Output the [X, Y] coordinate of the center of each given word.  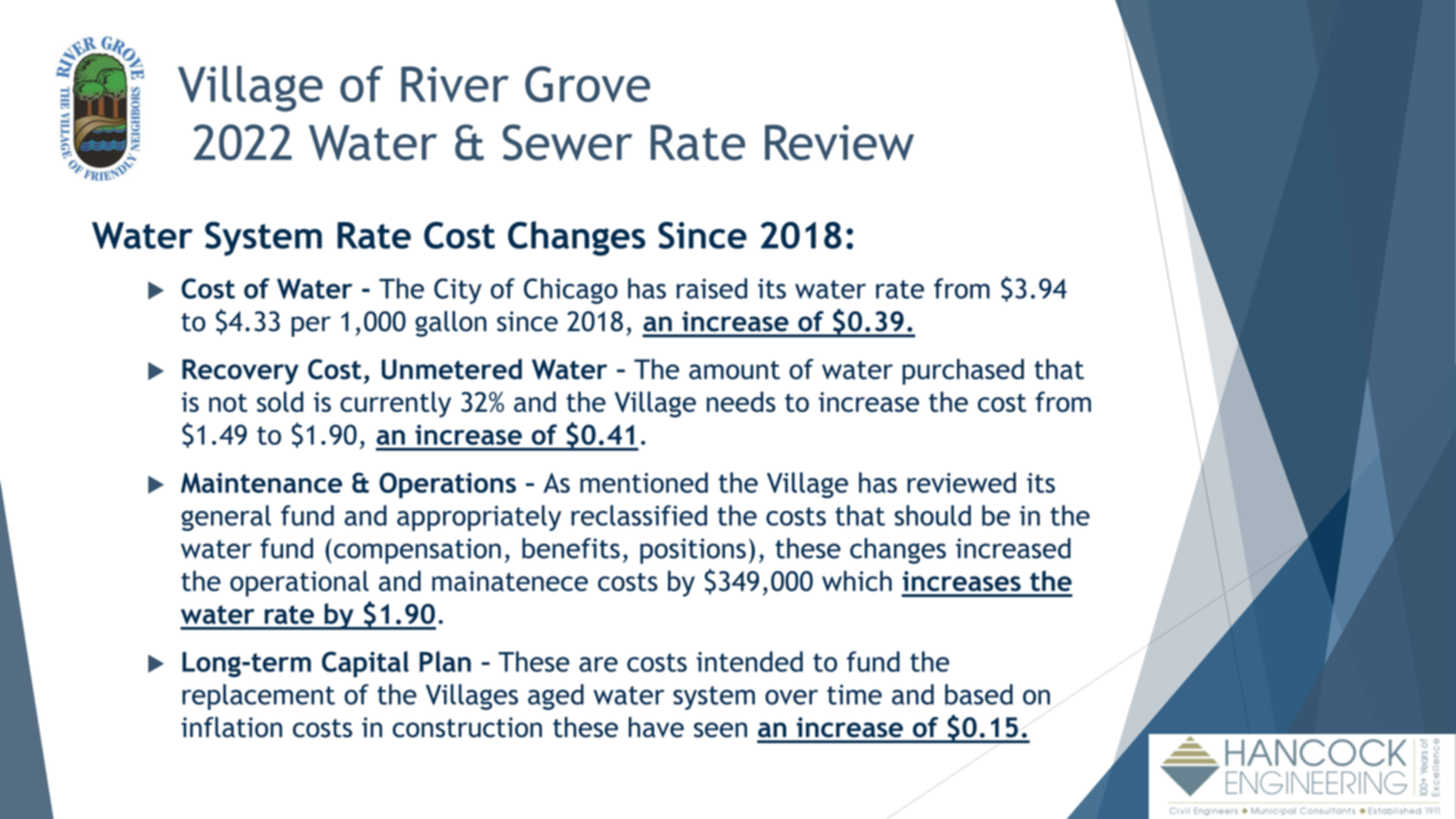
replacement [258, 697]
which [857, 580]
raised [712, 288]
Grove [587, 84]
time [854, 694]
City [458, 291]
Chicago [571, 291]
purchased [963, 372]
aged [556, 697]
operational [299, 583]
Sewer [567, 142]
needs [741, 401]
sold [280, 401]
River [455, 84]
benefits [571, 548]
